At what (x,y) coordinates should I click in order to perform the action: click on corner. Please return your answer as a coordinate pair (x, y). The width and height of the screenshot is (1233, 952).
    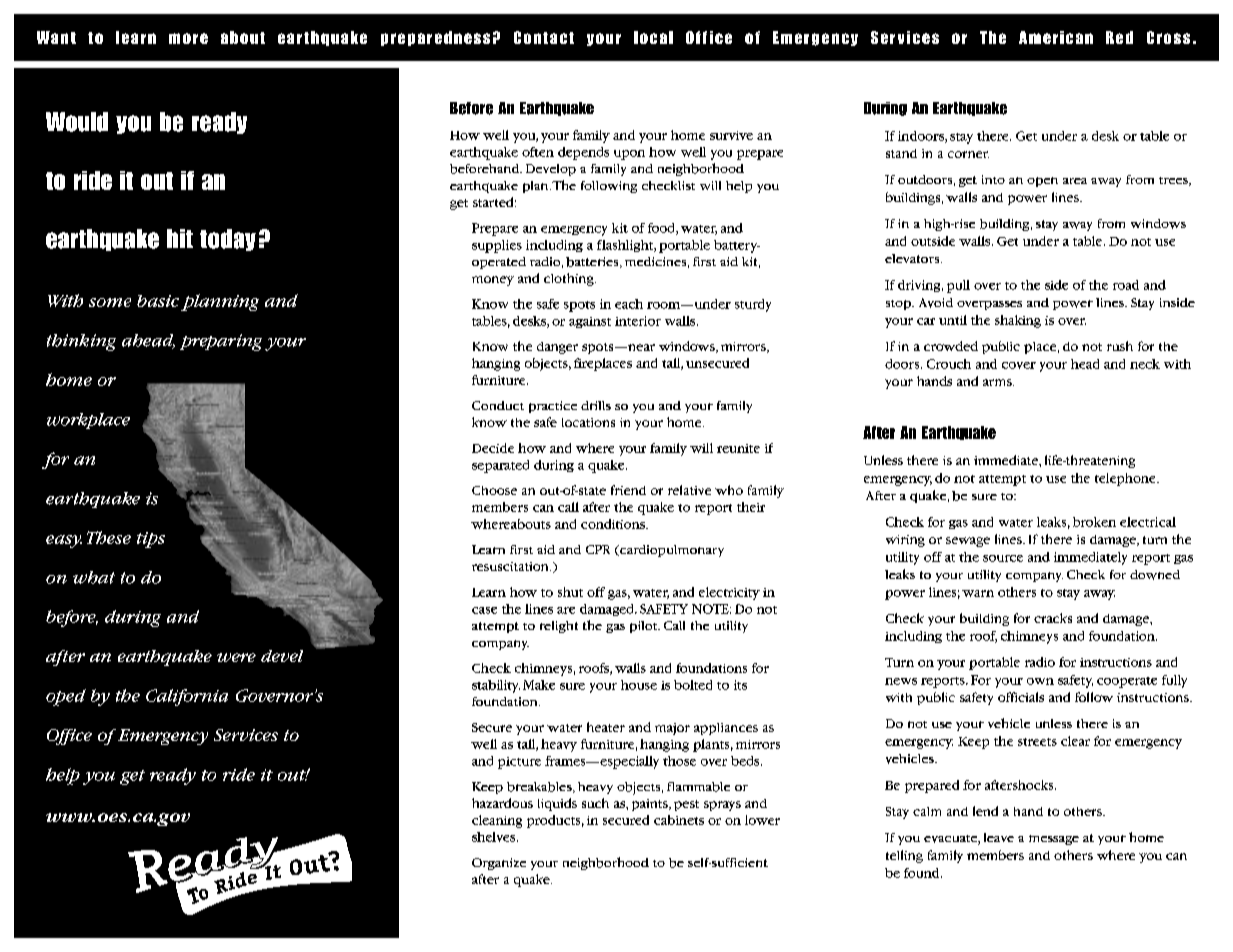
    Looking at the image, I should click on (968, 154).
